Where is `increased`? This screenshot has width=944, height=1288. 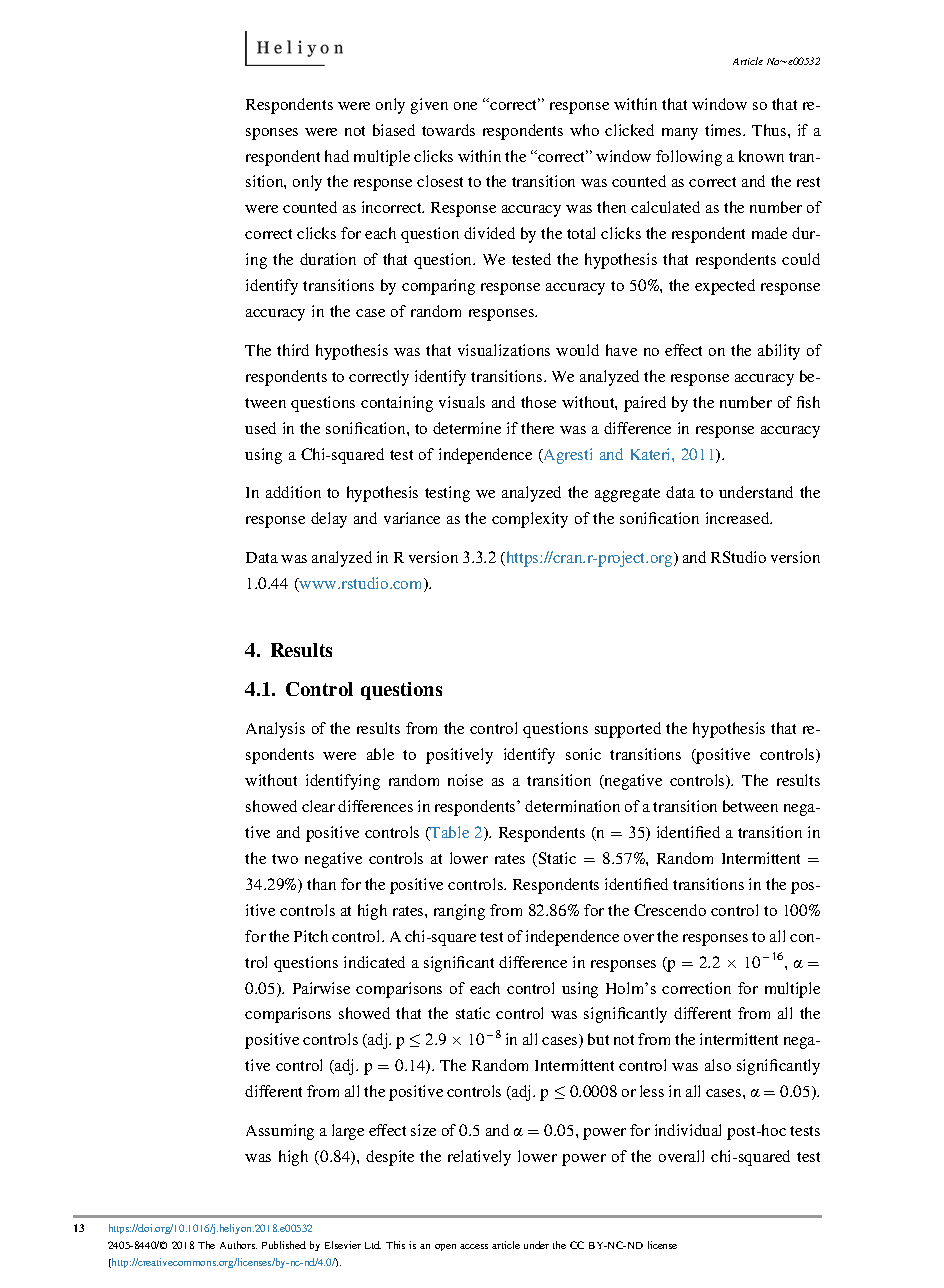 increased is located at coordinates (739, 518).
